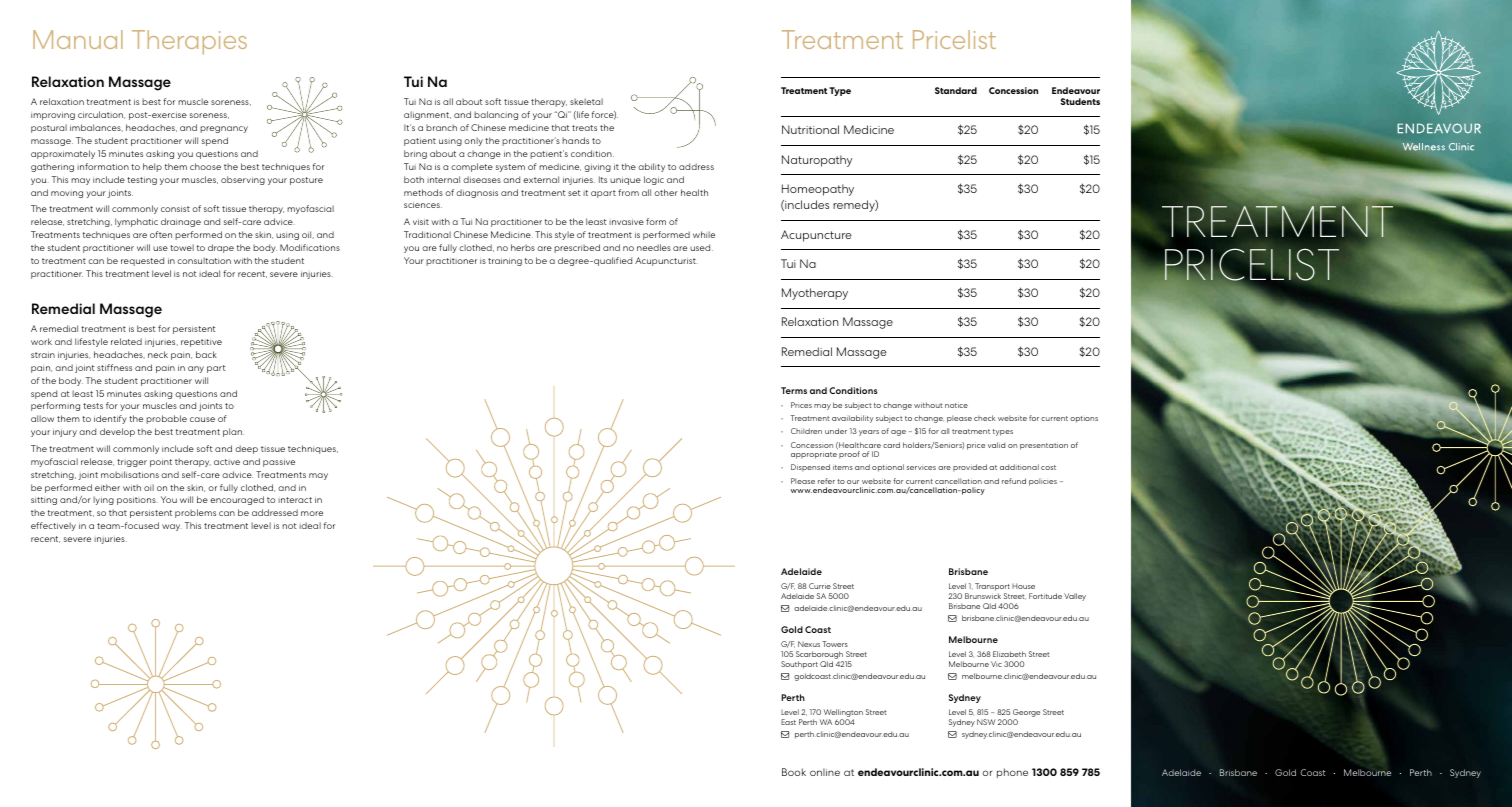 This screenshot has height=807, width=1512. I want to click on notice, so click(956, 405).
